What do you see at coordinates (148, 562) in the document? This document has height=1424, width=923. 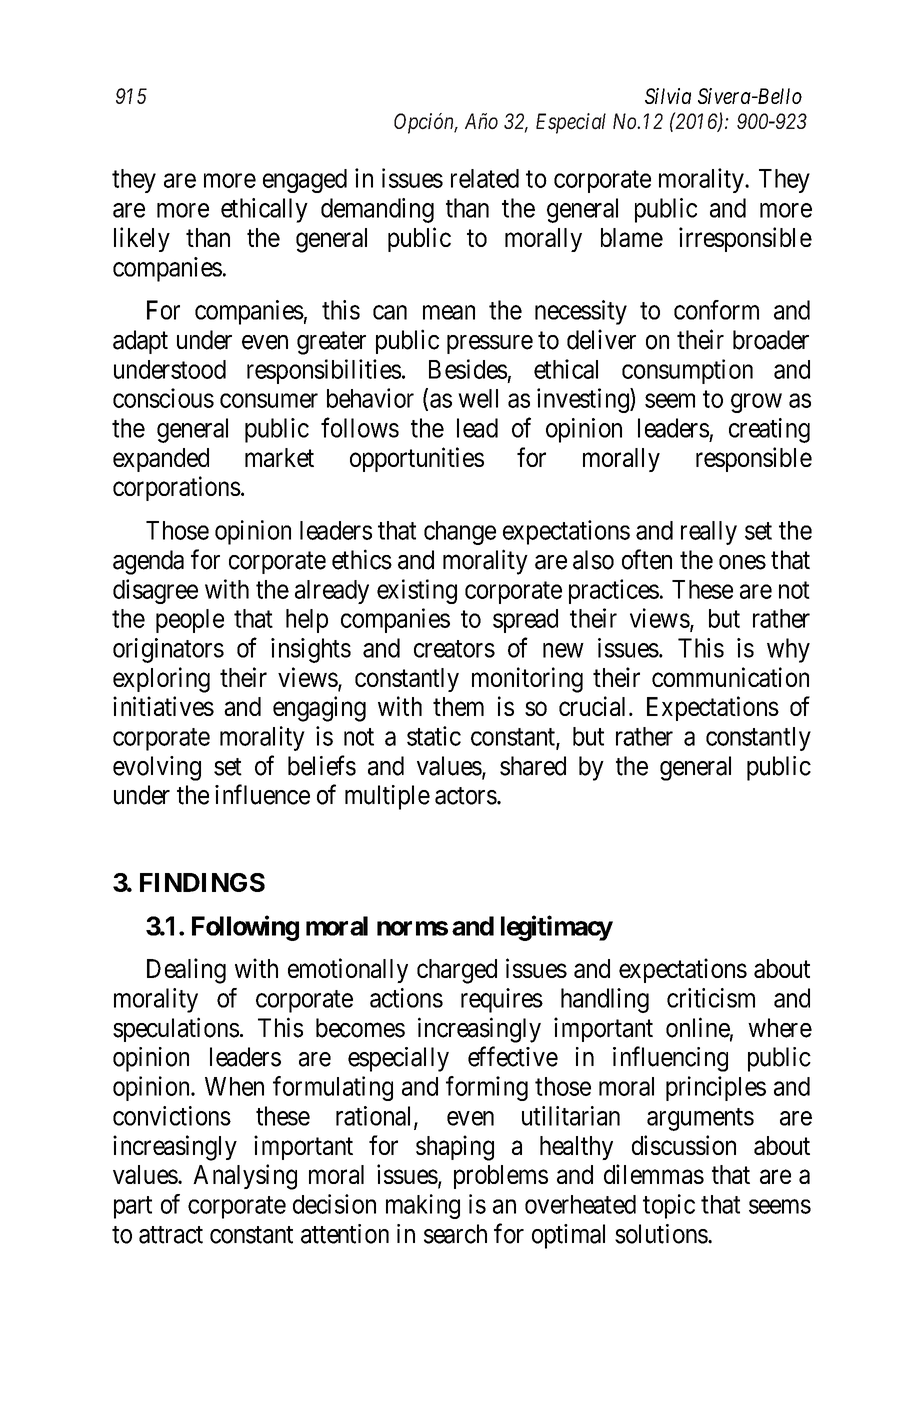 I see `agenda` at bounding box center [148, 562].
